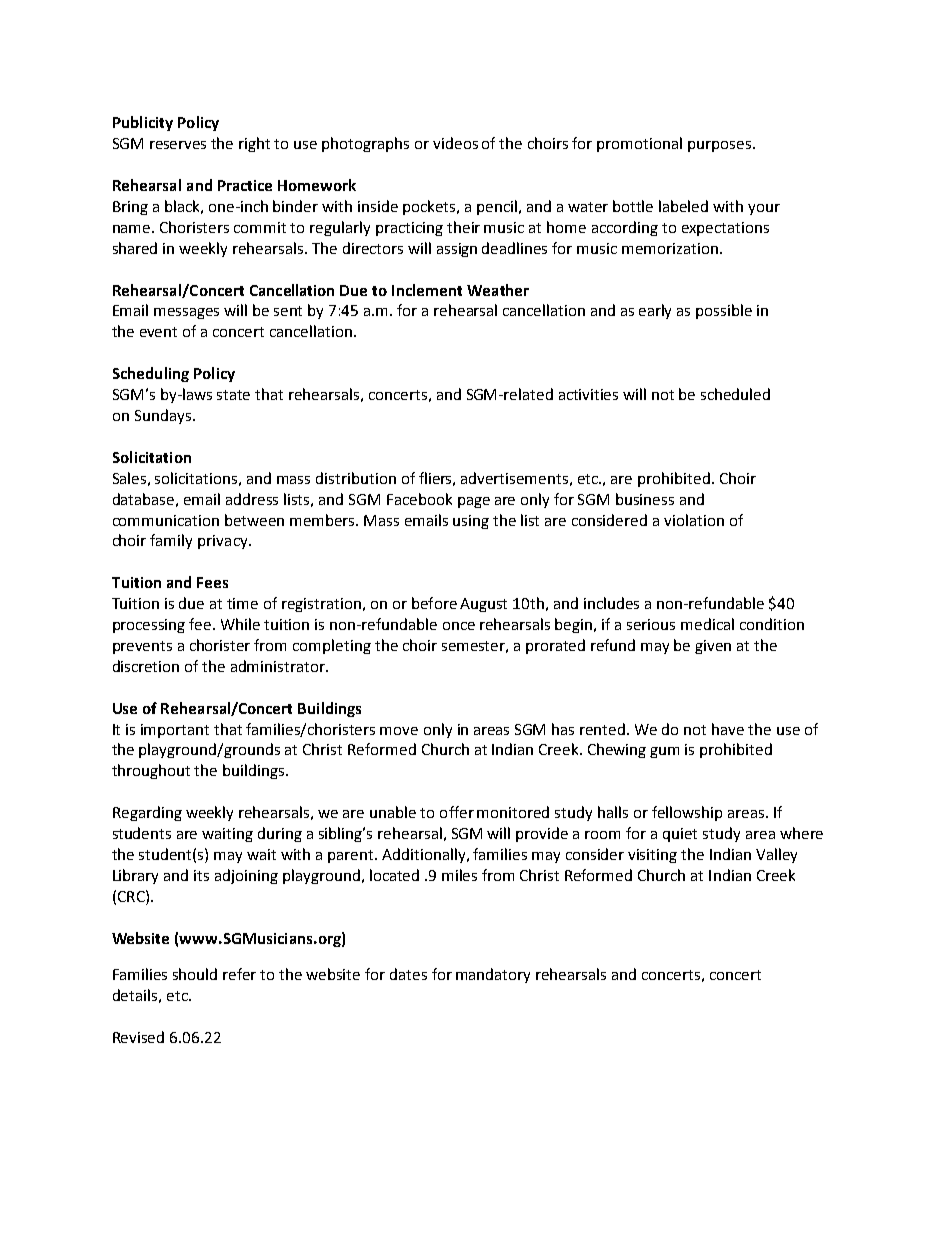 The height and width of the image is (1233, 952). I want to click on videos, so click(455, 143).
